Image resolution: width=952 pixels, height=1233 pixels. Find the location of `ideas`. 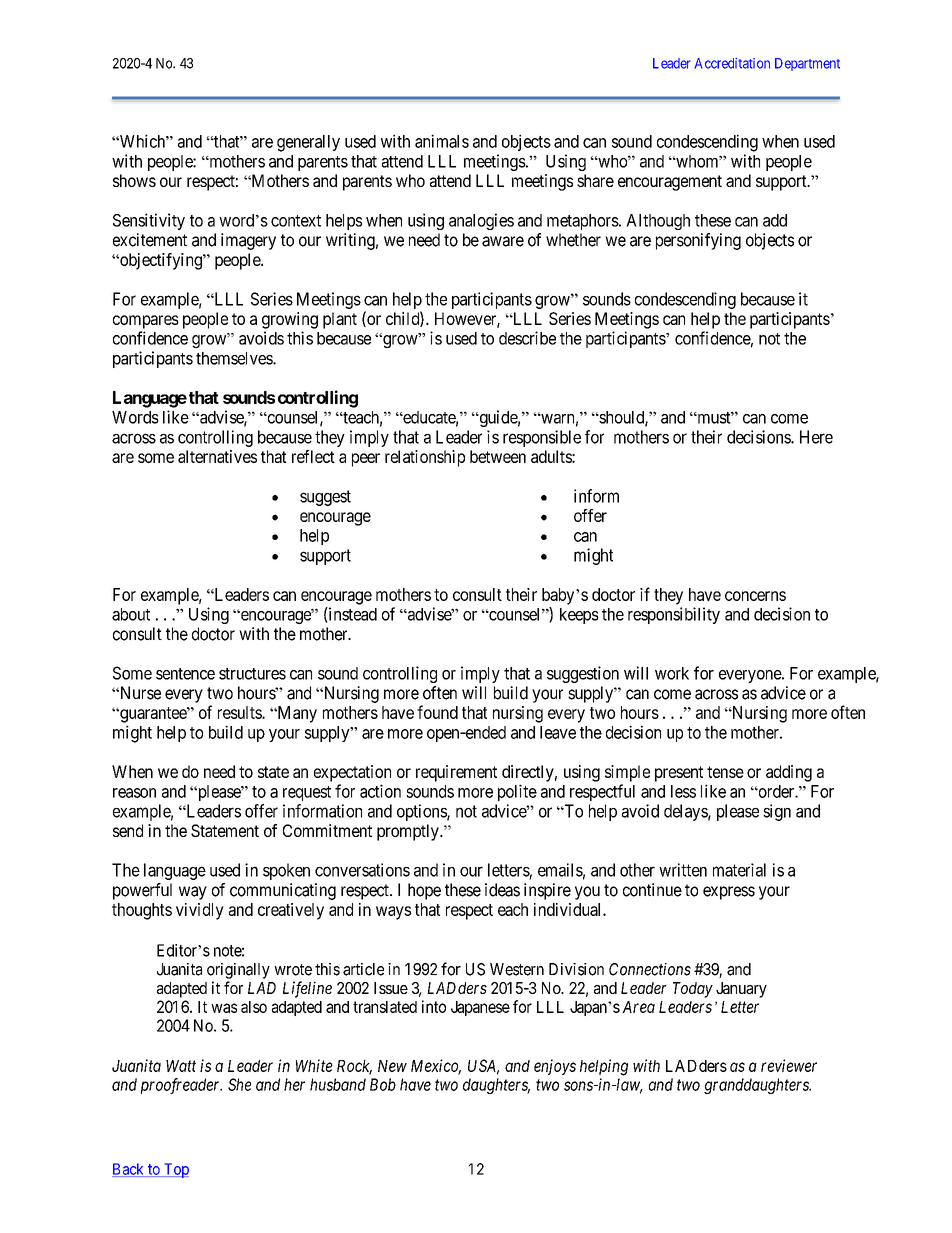

ideas is located at coordinates (502, 890).
